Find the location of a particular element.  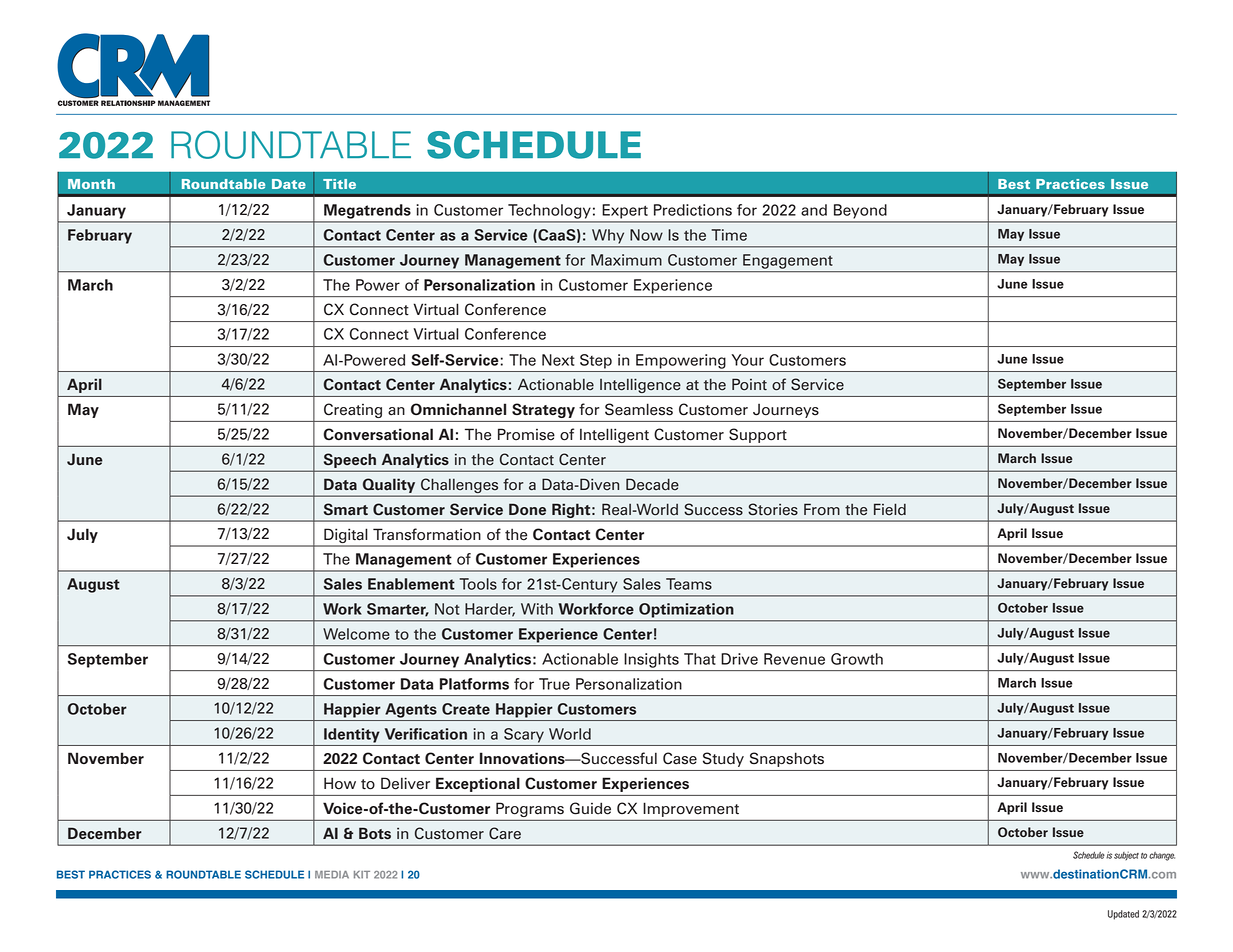

Expert is located at coordinates (625, 211).
